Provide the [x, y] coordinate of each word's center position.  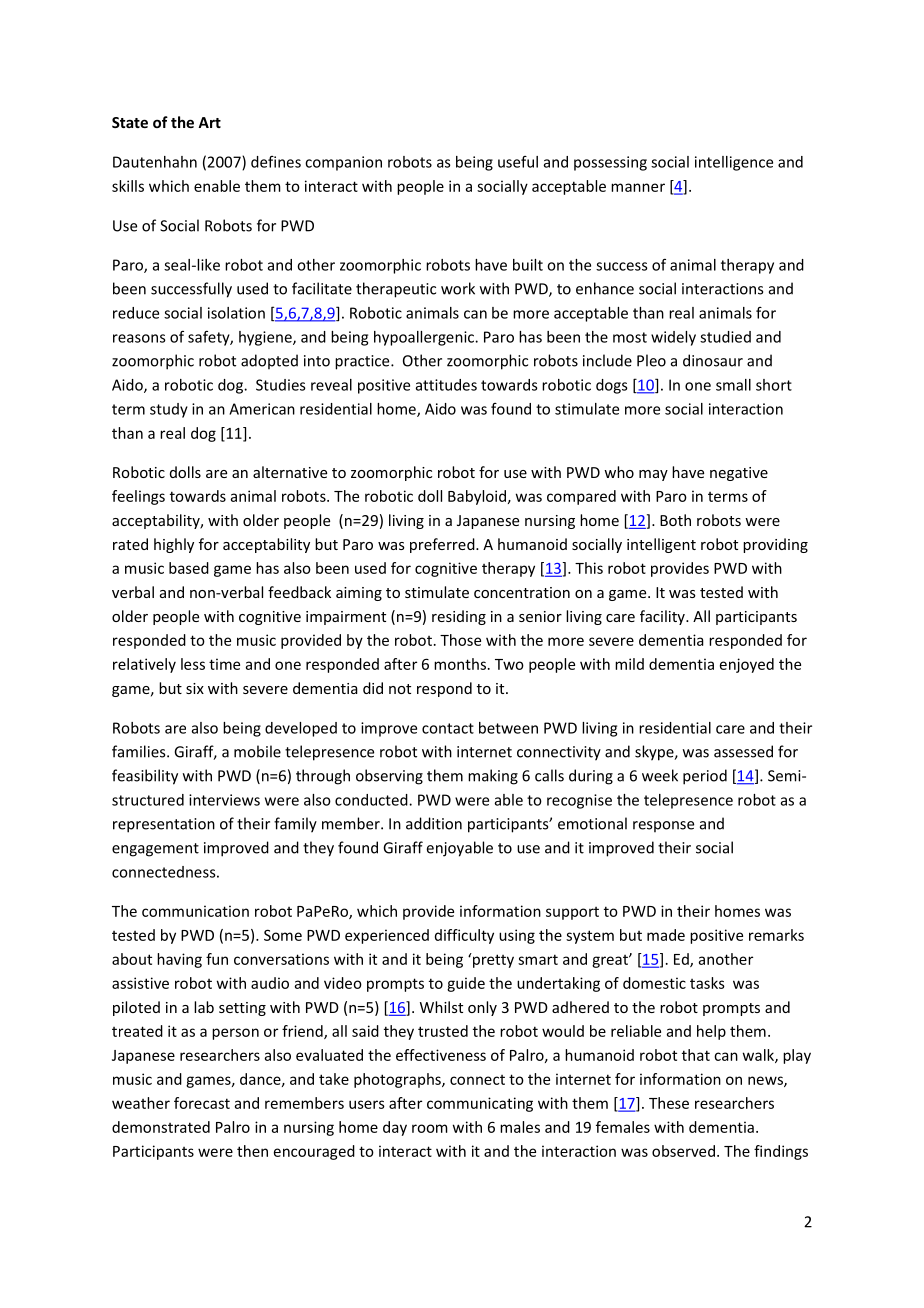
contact [448, 728]
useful [518, 162]
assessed [743, 751]
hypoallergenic [425, 338]
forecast [202, 1103]
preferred [443, 545]
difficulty [464, 936]
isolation [236, 313]
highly [174, 545]
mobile [257, 751]
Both [675, 520]
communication [195, 911]
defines [276, 162]
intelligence [734, 163]
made [666, 935]
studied [725, 337]
